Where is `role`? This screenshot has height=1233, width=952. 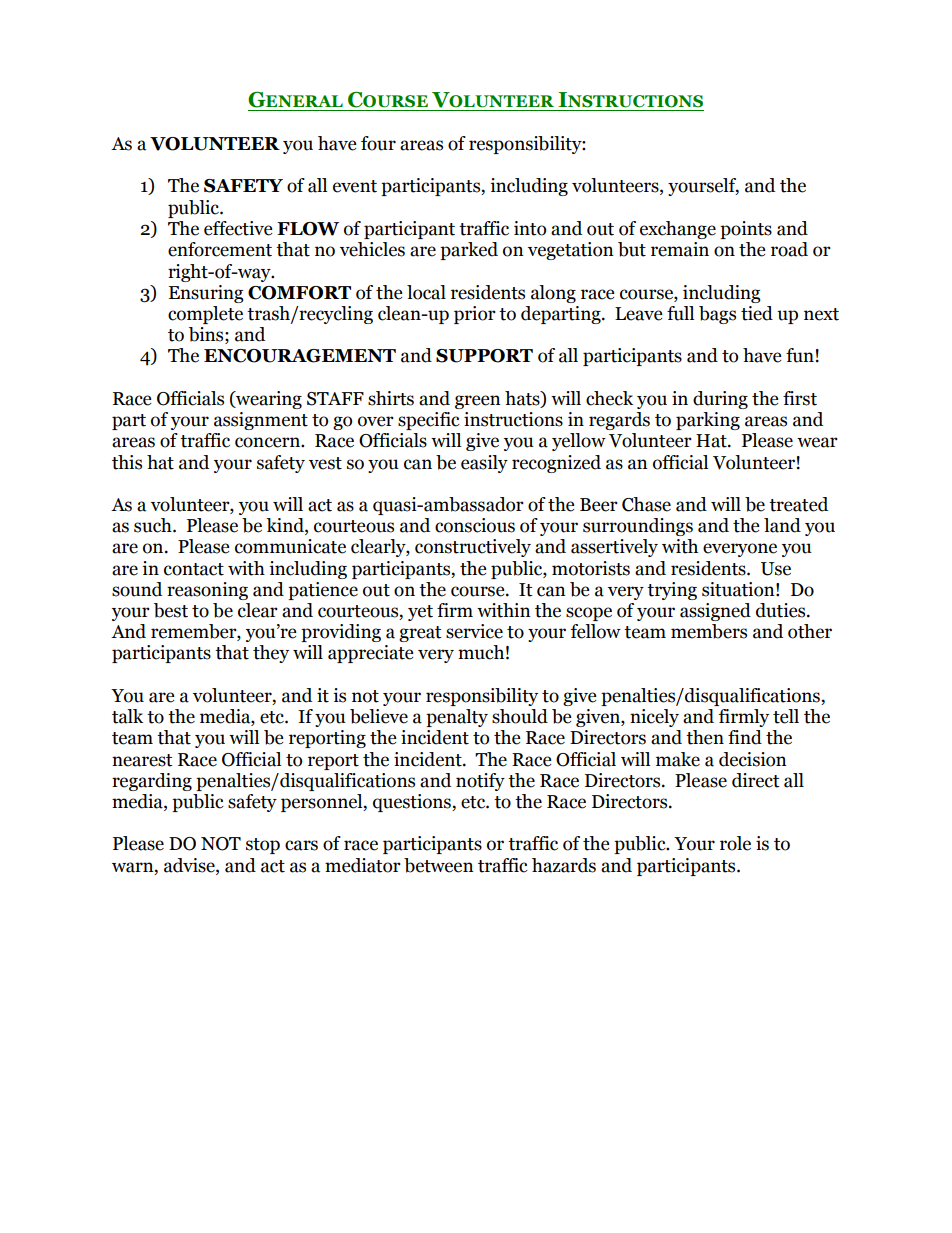 role is located at coordinates (735, 843).
